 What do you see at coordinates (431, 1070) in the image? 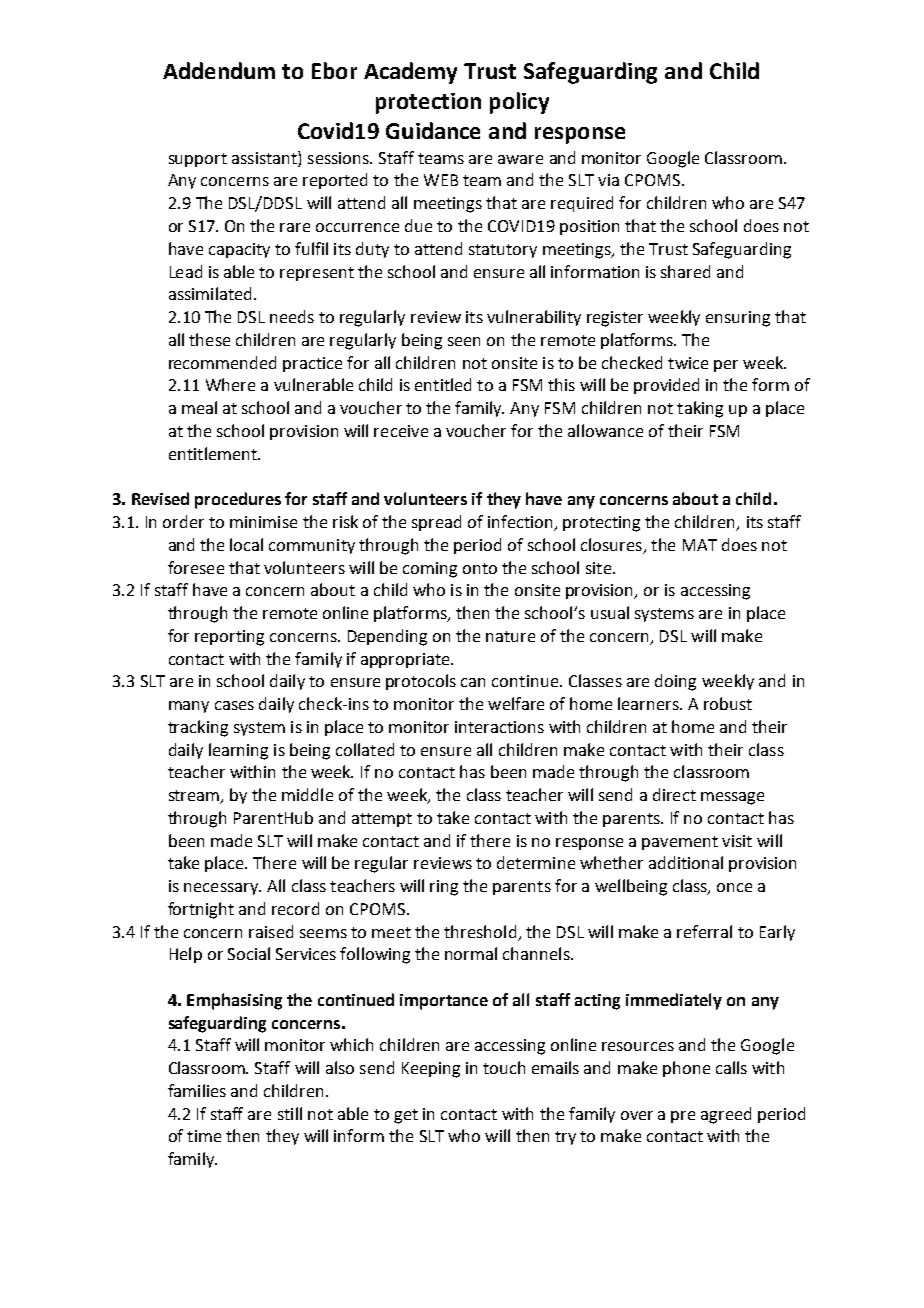
I see `Keeping` at bounding box center [431, 1070].
